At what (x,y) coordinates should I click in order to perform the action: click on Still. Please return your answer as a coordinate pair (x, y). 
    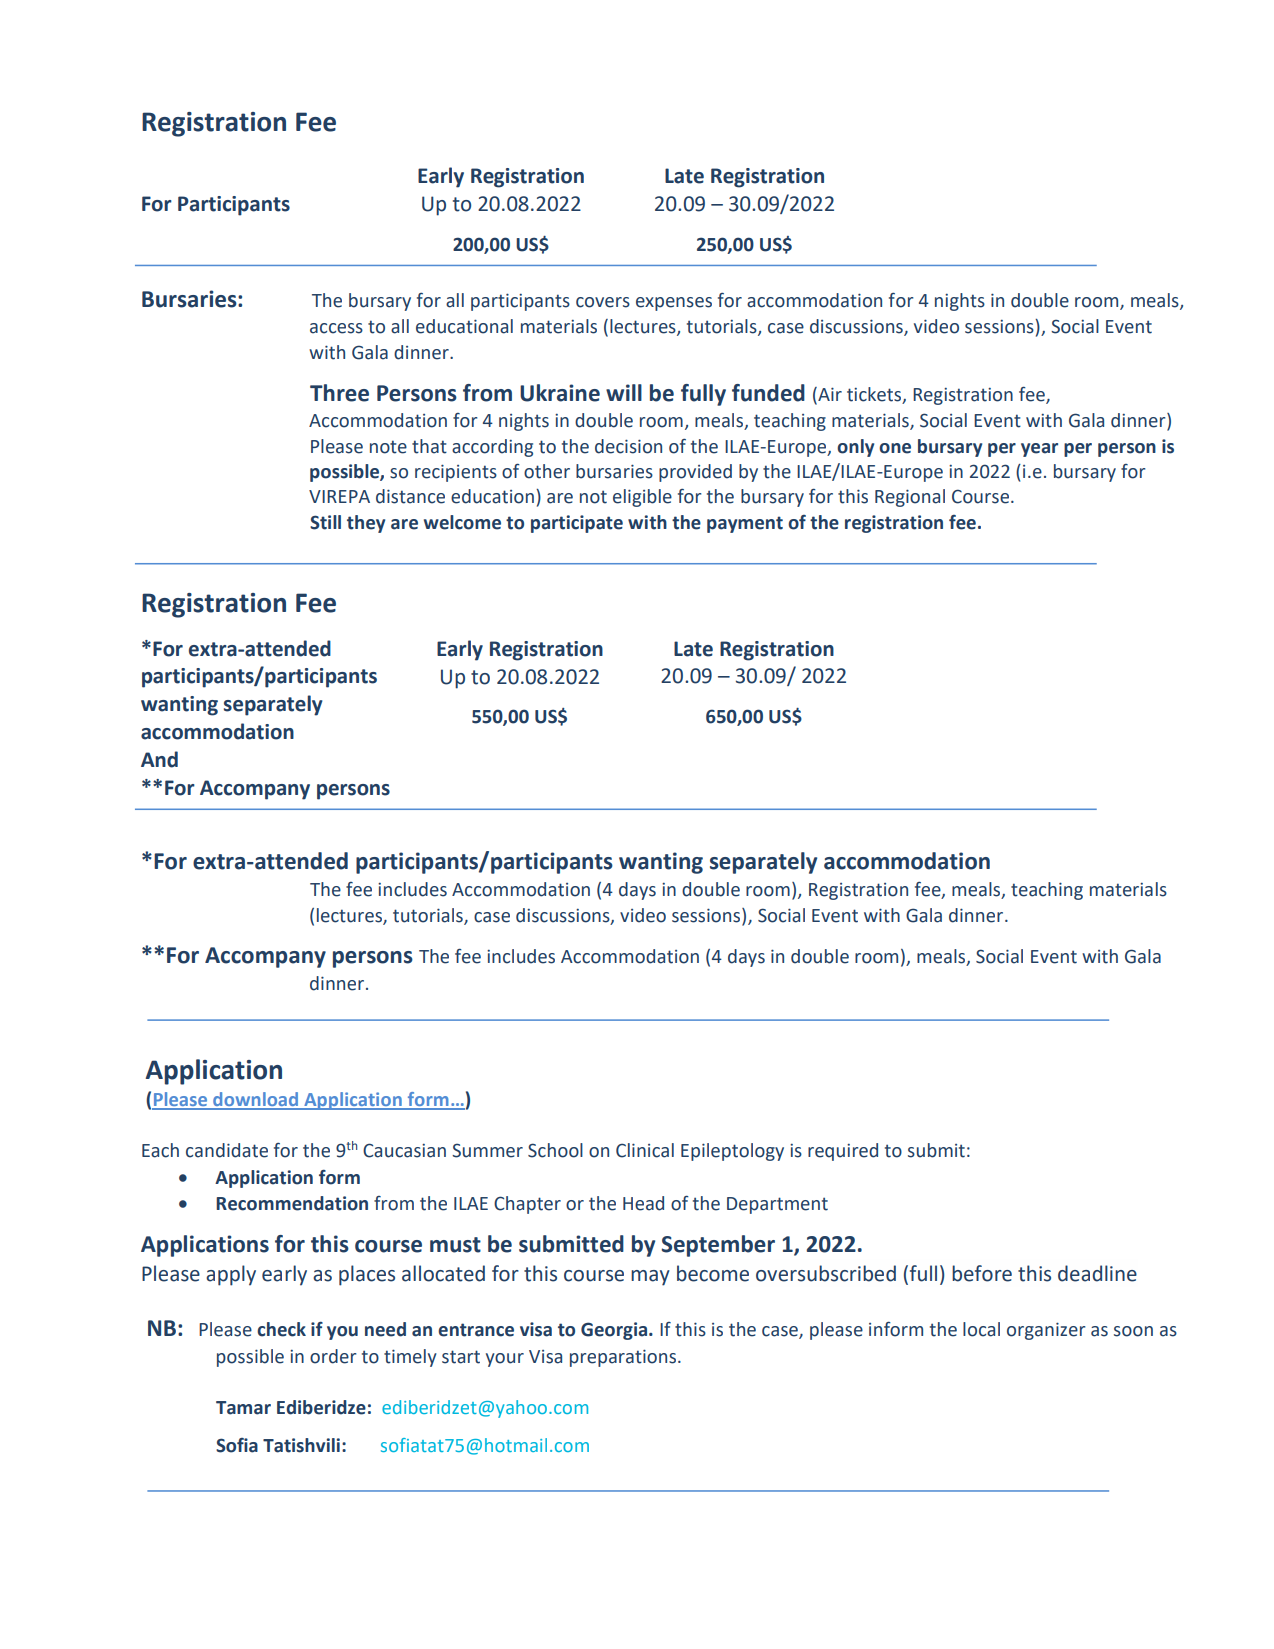
    Looking at the image, I should click on (325, 522).
